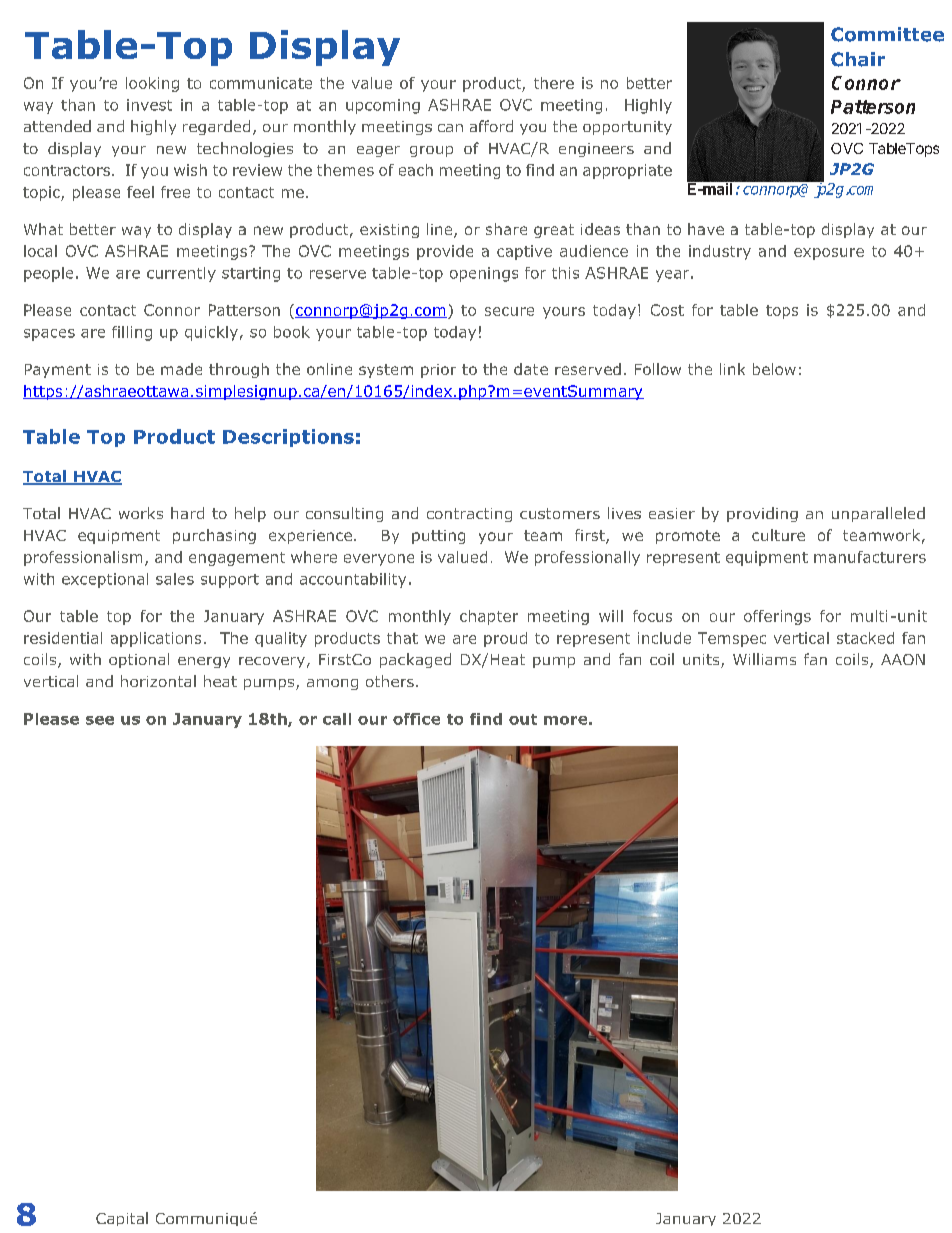 Image resolution: width=952 pixels, height=1233 pixels. What do you see at coordinates (152, 84) in the screenshot?
I see `looking` at bounding box center [152, 84].
